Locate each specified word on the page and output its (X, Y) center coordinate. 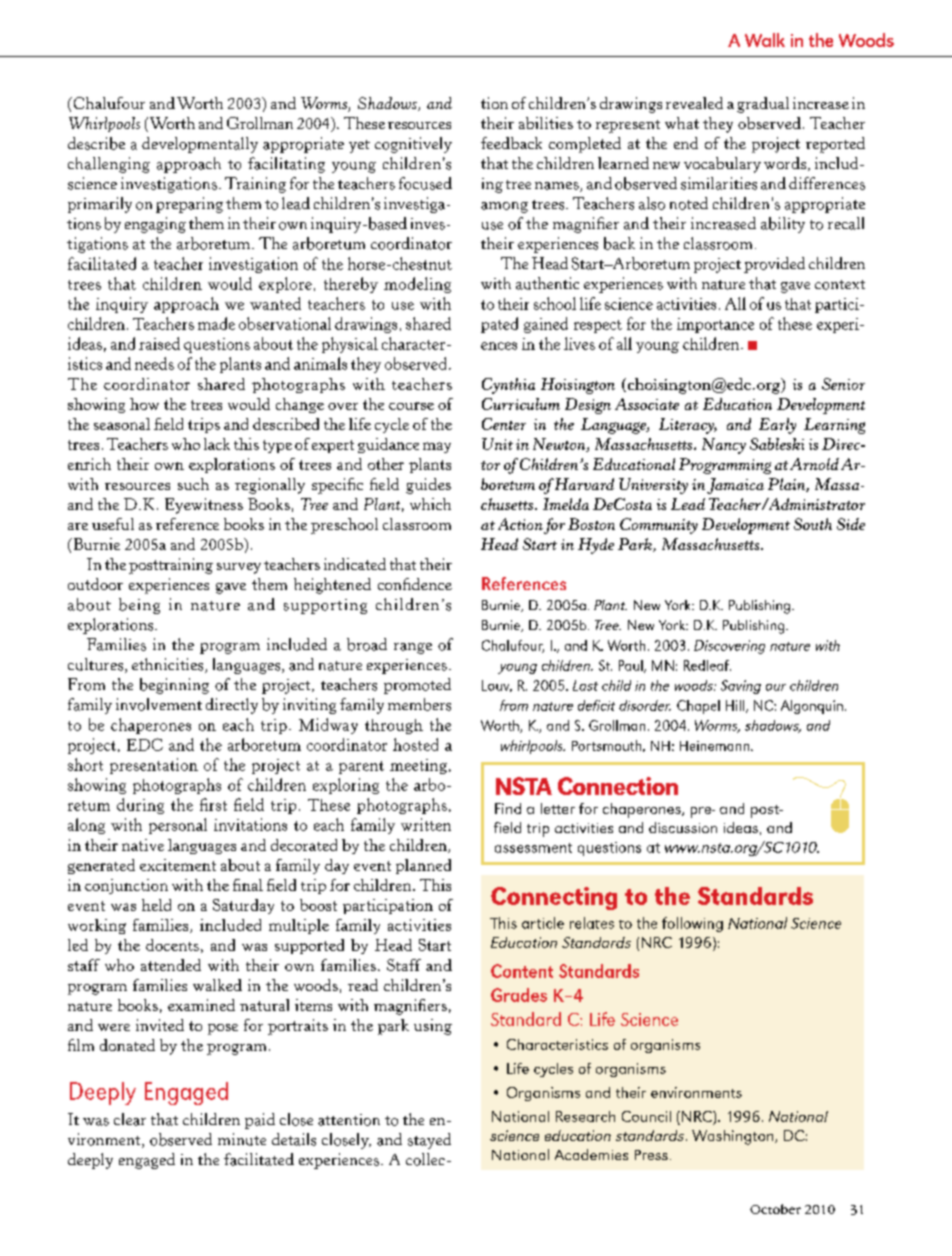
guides (428, 486)
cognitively (413, 145)
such (193, 484)
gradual (763, 105)
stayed (429, 1141)
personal (178, 826)
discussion (683, 827)
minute (242, 1139)
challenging (109, 165)
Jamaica (735, 486)
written (426, 824)
